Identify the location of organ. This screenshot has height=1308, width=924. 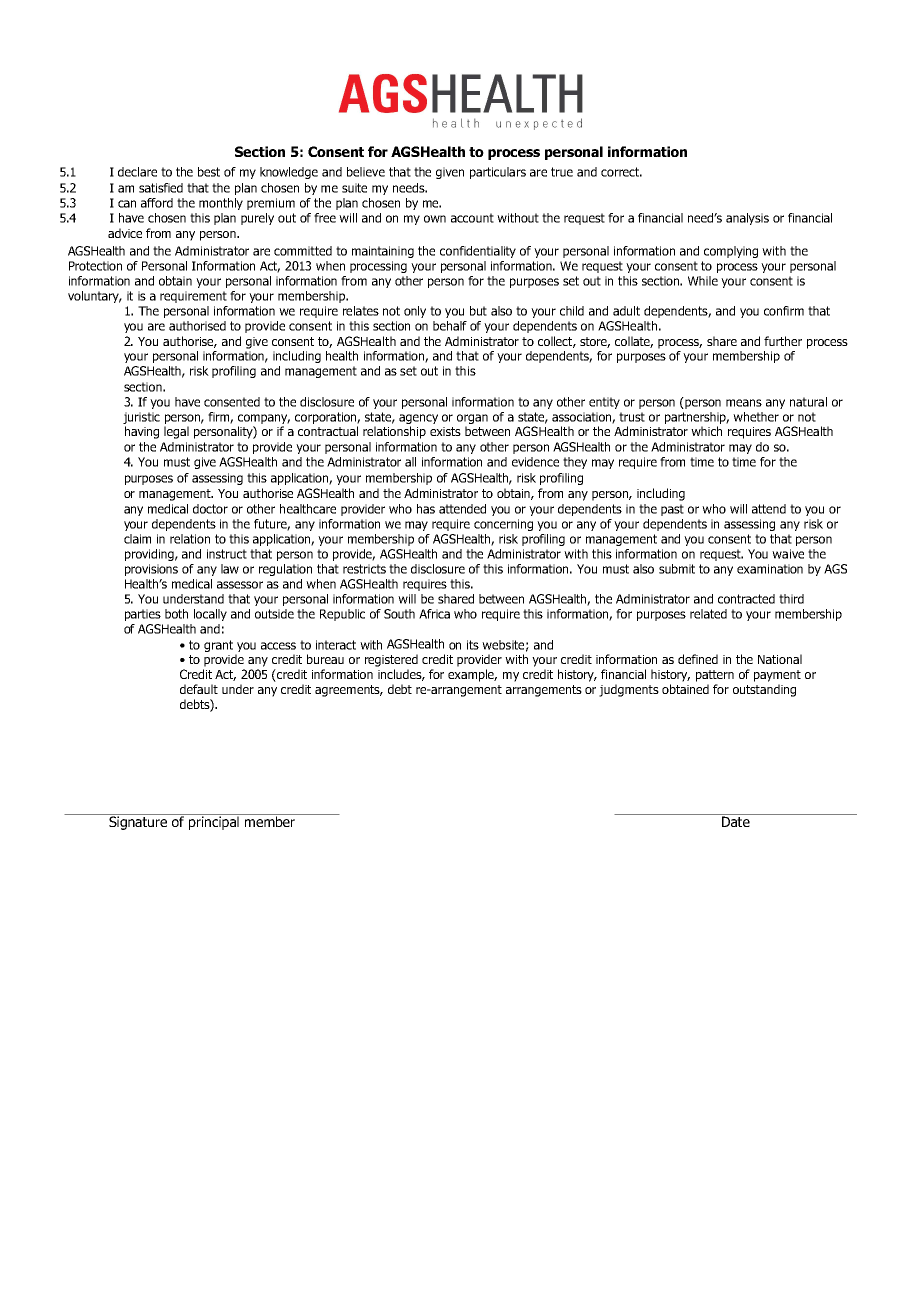
(472, 419).
